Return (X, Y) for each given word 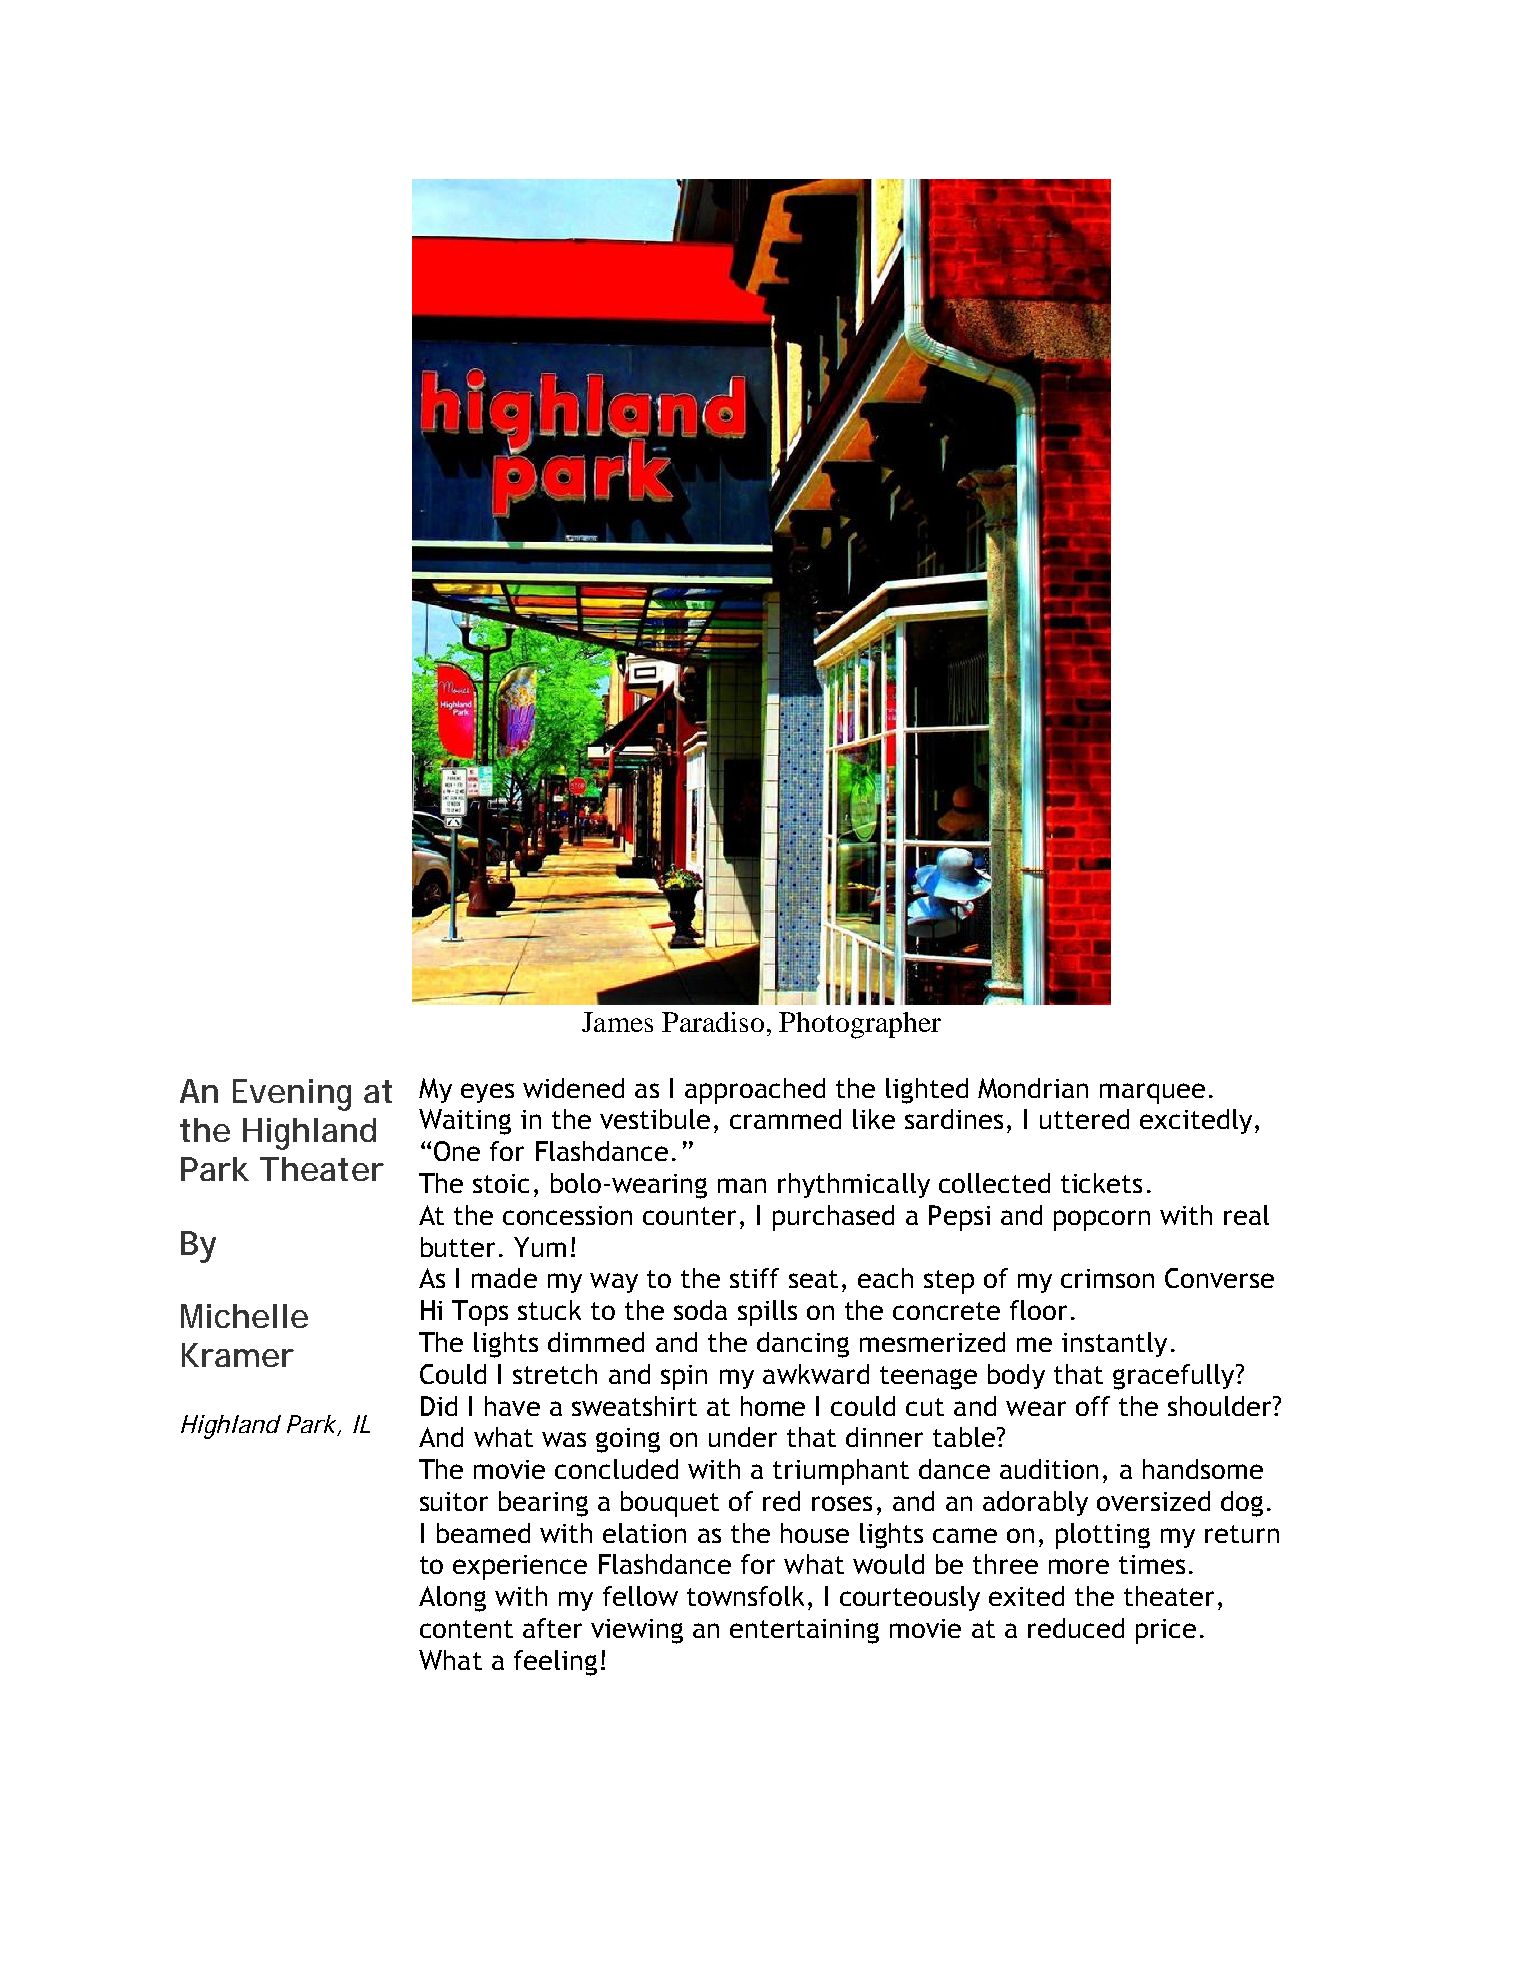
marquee (1152, 1093)
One (457, 1151)
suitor (454, 1501)
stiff (754, 1278)
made (504, 1278)
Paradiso (713, 1022)
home (773, 1406)
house (815, 1533)
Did (439, 1406)
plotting (1103, 1536)
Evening (292, 1095)
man (742, 1185)
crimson (1107, 1278)
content (466, 1629)
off (1093, 1406)
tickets (1101, 1183)
